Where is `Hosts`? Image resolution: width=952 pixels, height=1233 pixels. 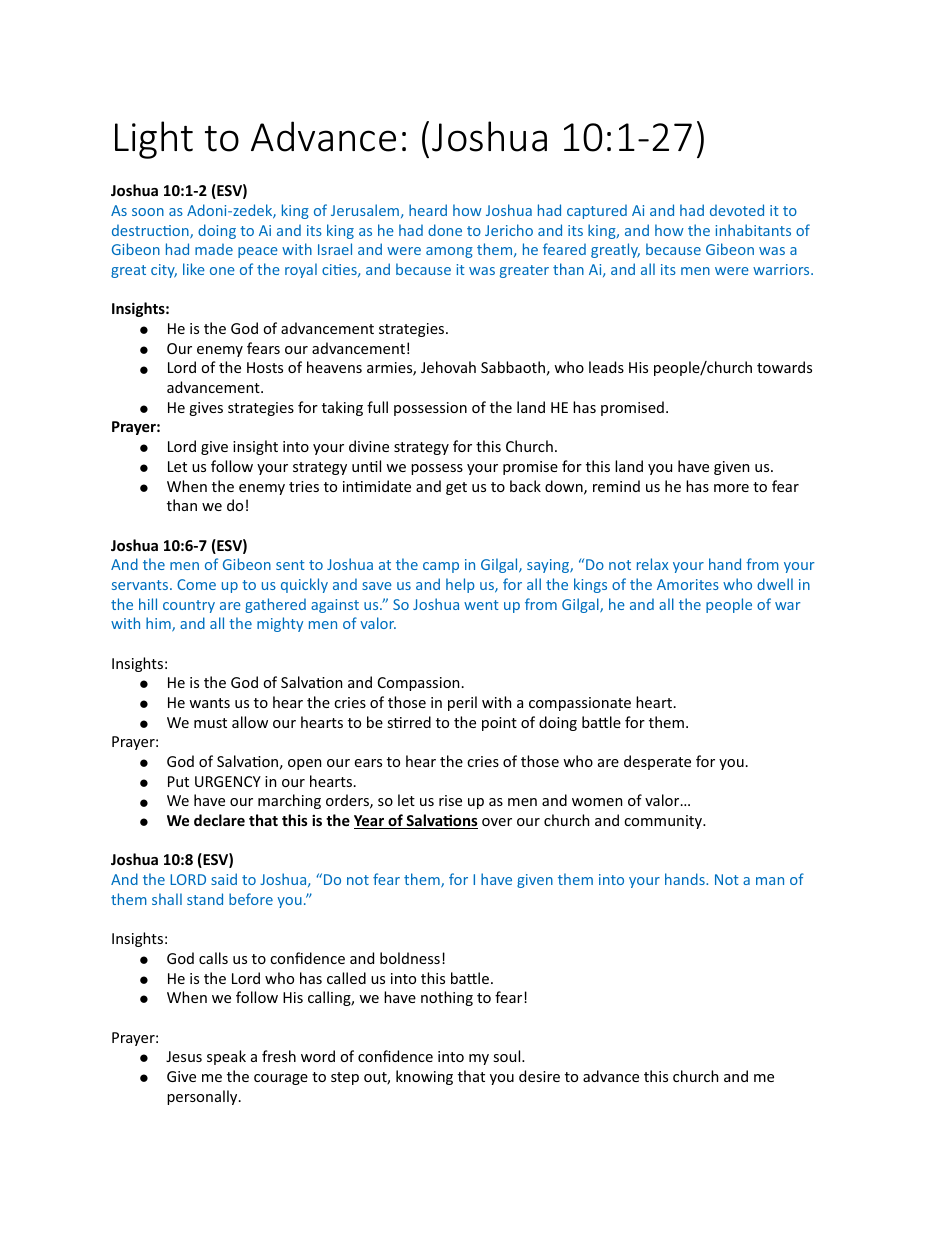
Hosts is located at coordinates (265, 367).
